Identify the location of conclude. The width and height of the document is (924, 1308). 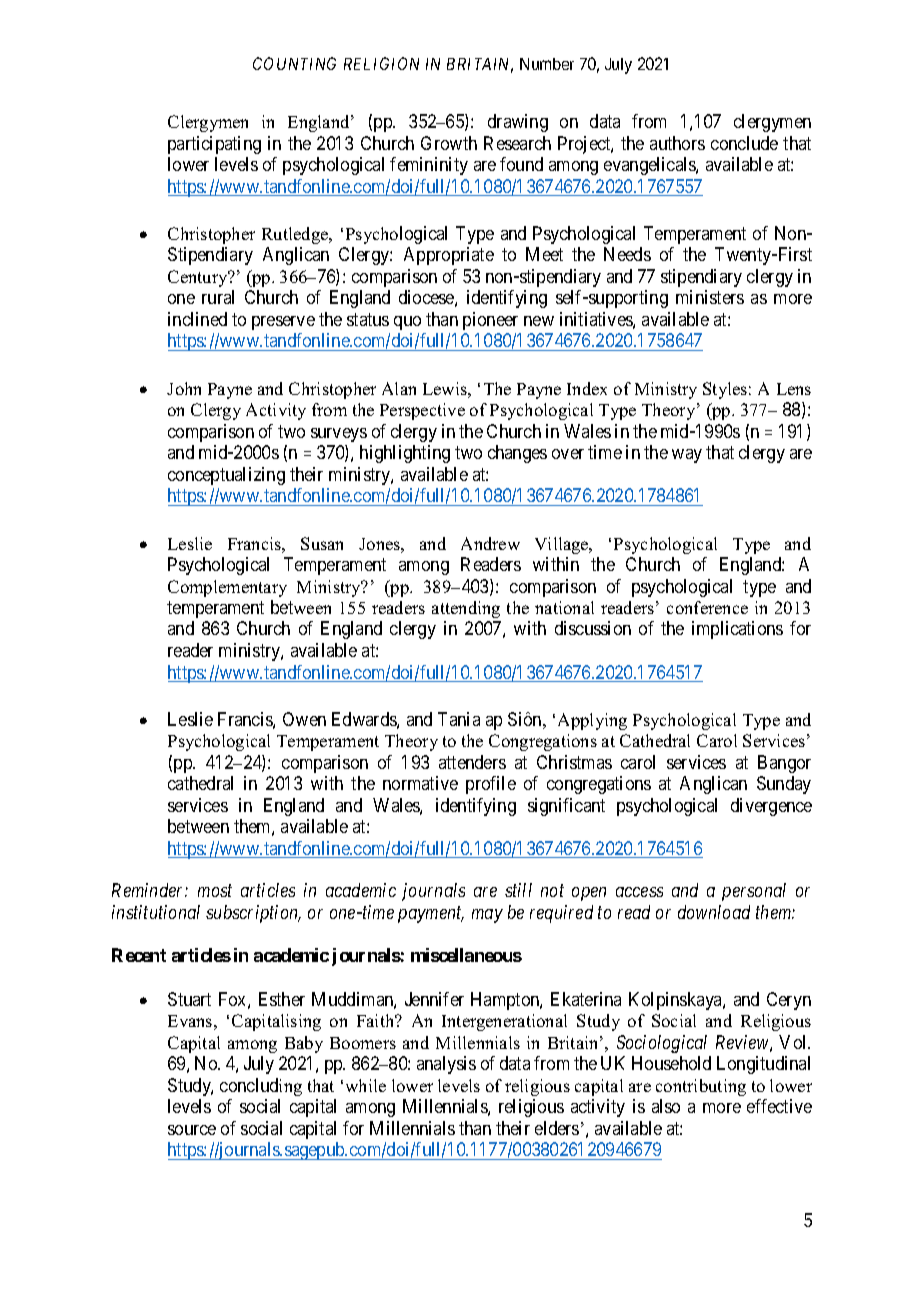
(744, 143).
